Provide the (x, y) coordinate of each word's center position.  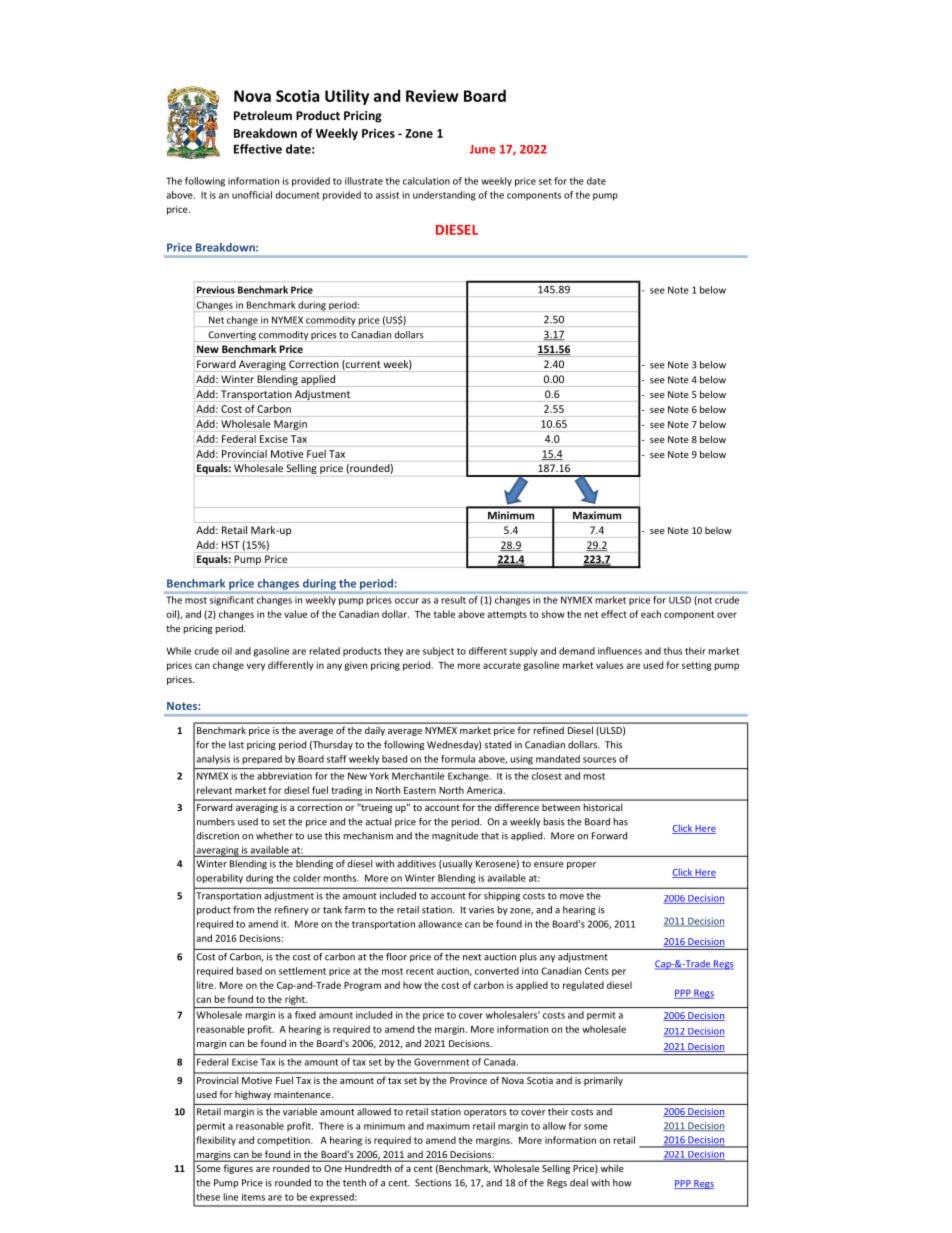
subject (438, 652)
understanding (444, 196)
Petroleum (263, 115)
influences (620, 651)
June (482, 149)
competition (284, 1141)
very (256, 667)
